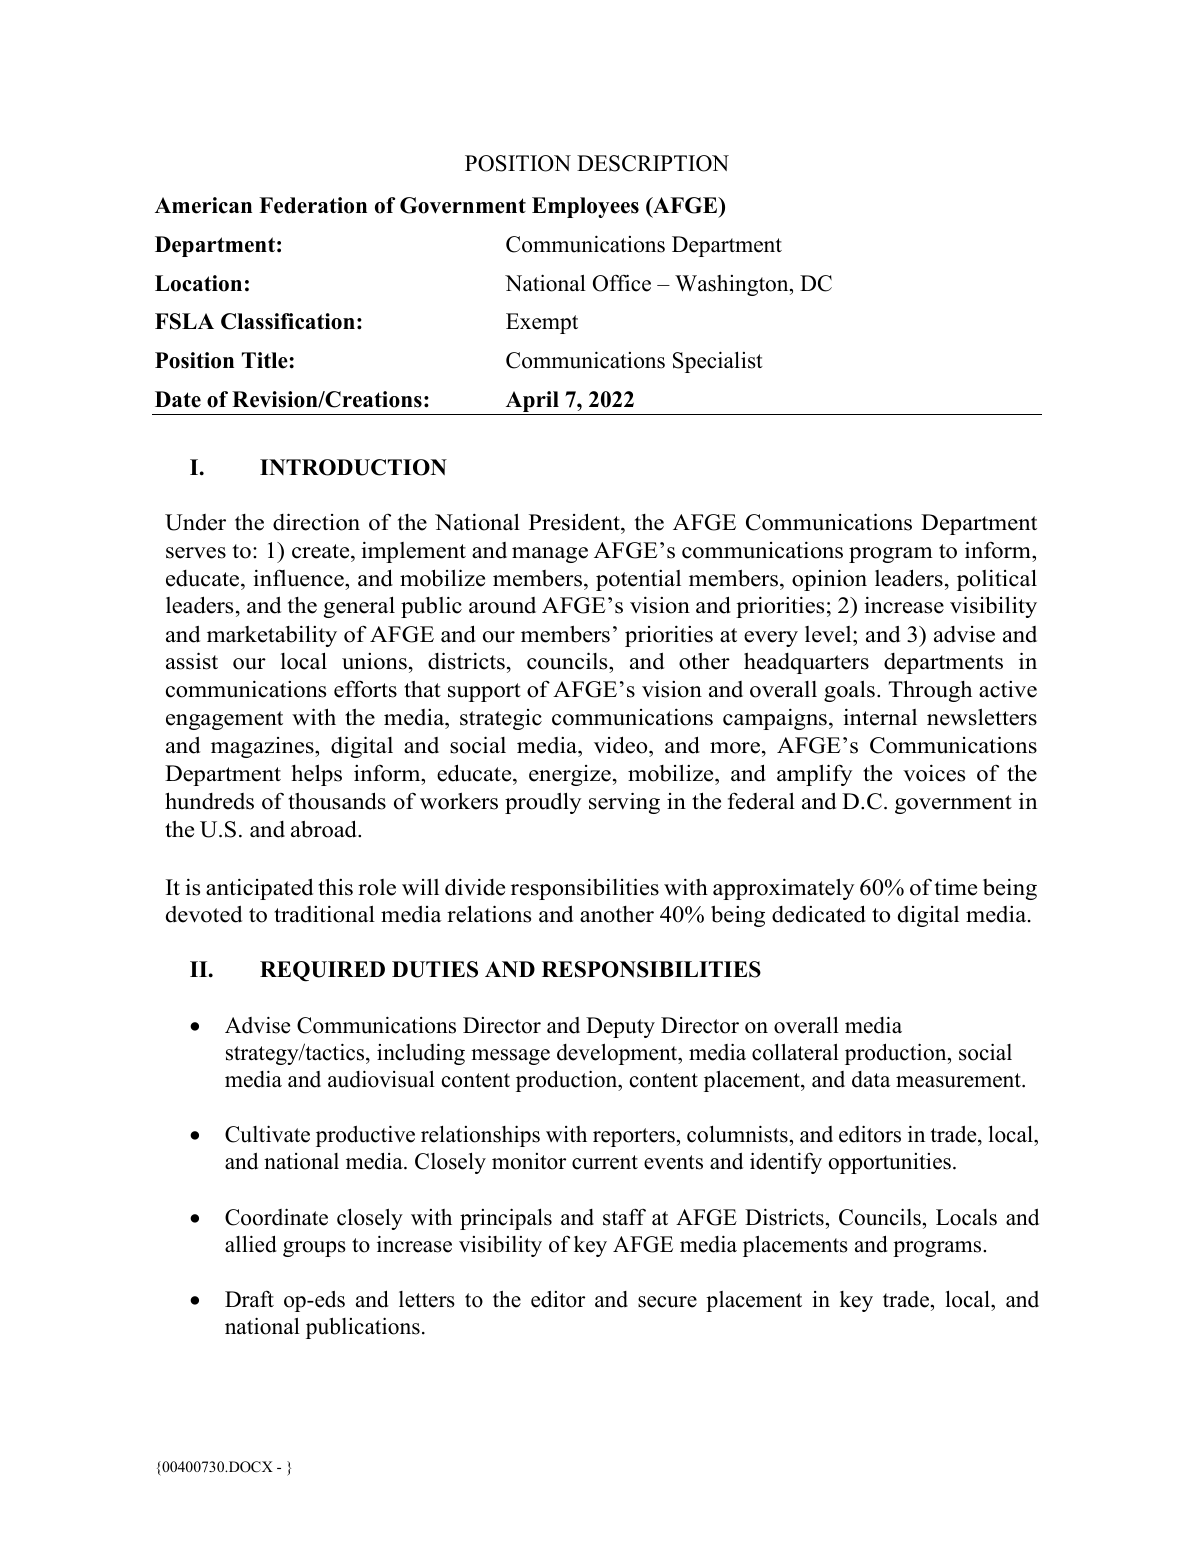 The image size is (1194, 1546). What do you see at coordinates (733, 285) in the screenshot?
I see `Washington` at bounding box center [733, 285].
